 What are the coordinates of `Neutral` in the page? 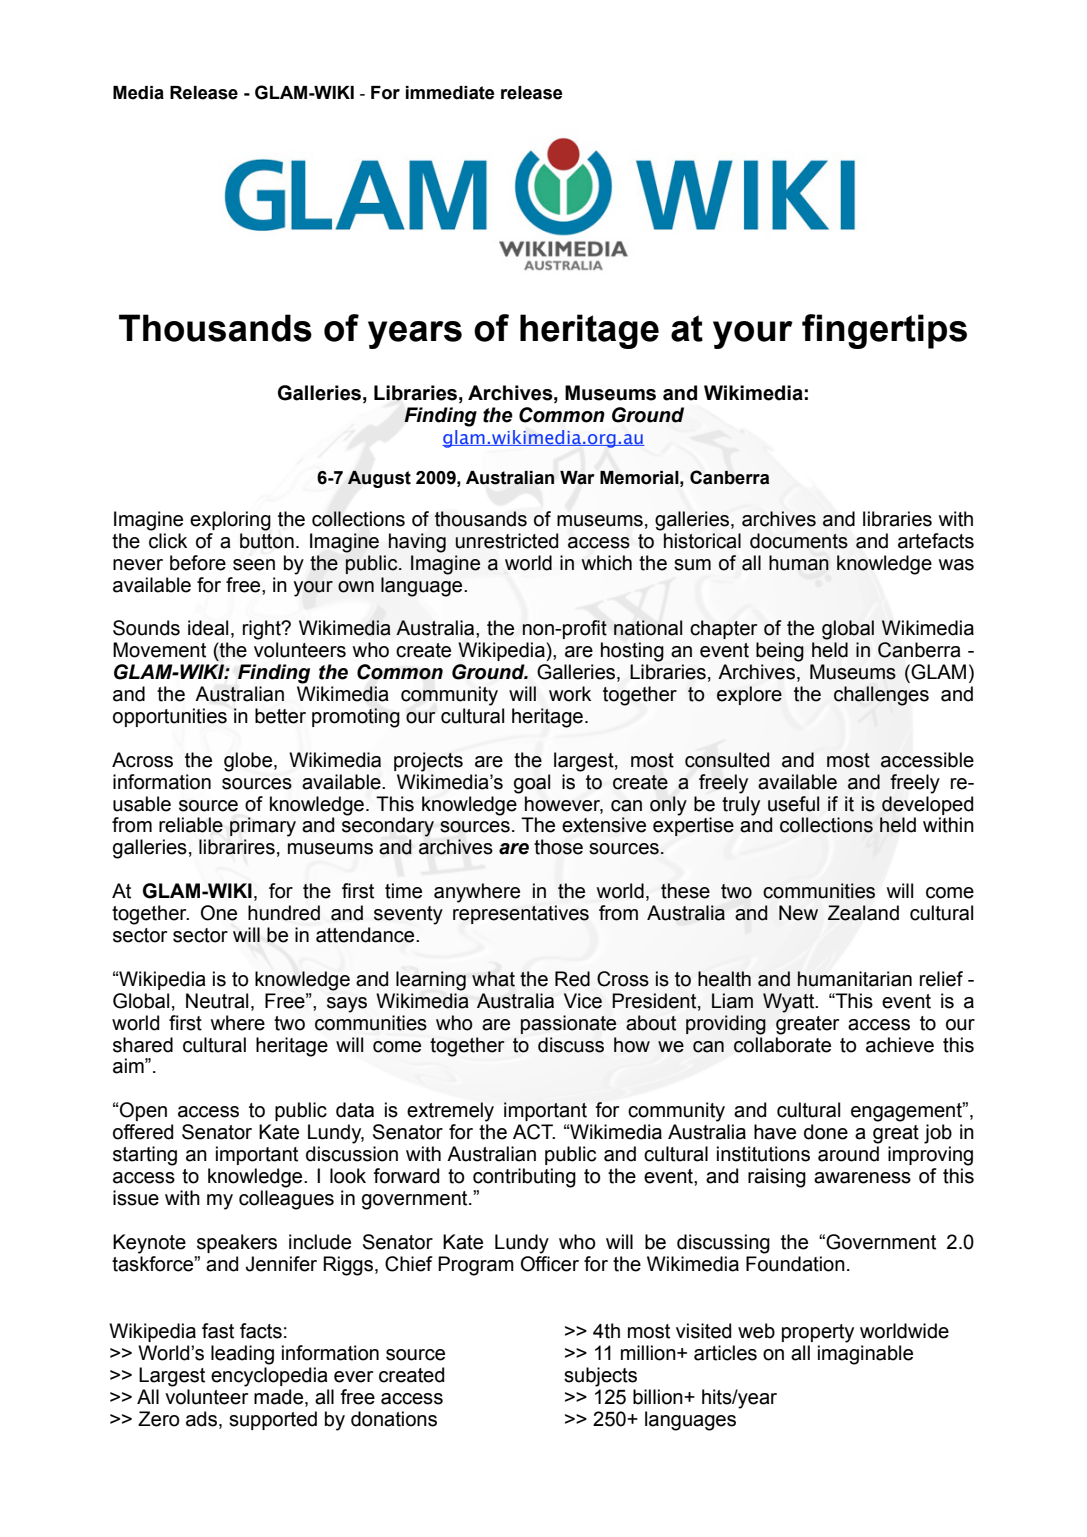 It's located at (217, 1001).
